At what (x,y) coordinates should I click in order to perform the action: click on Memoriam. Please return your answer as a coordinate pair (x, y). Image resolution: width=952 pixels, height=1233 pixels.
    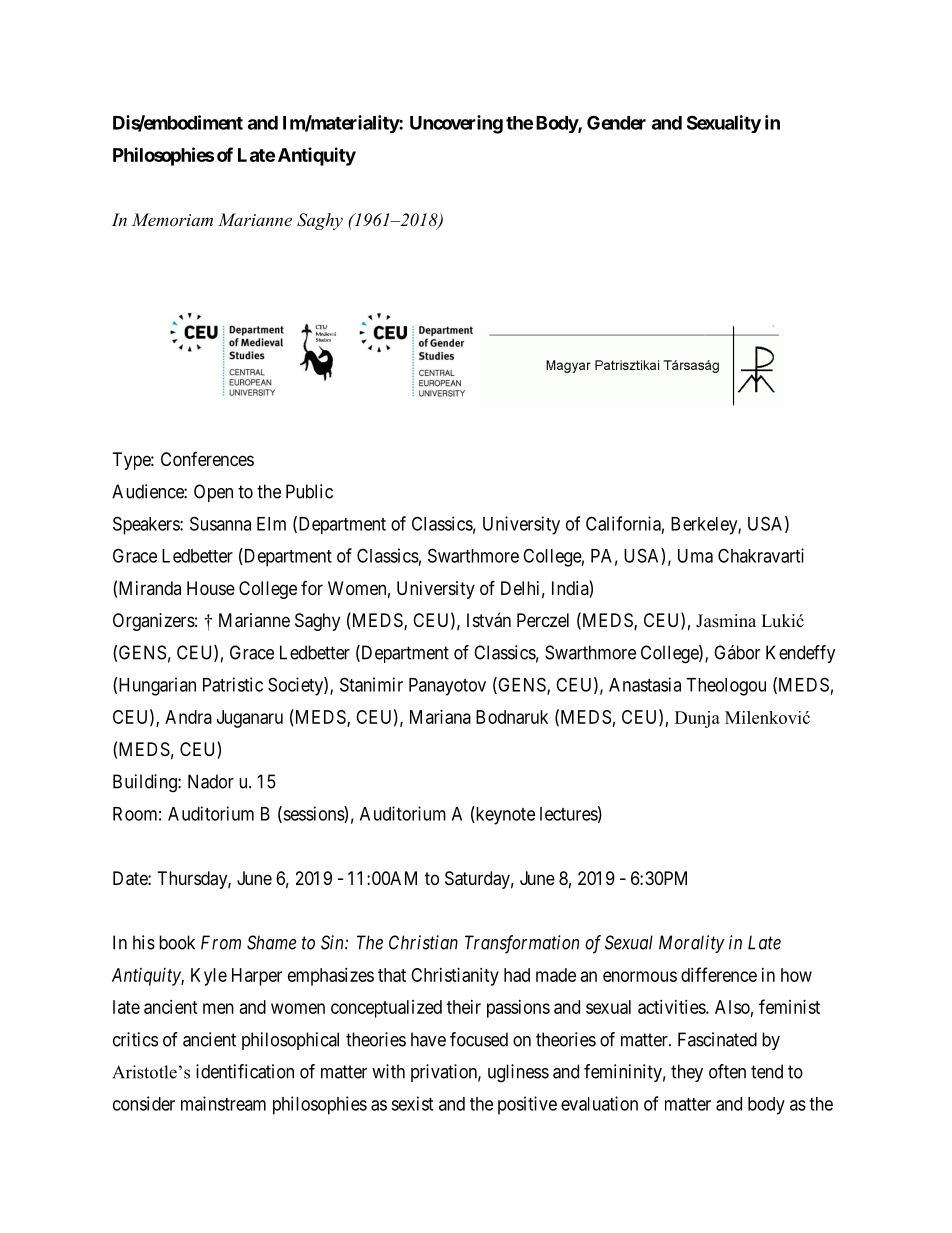
    Looking at the image, I should click on (172, 219).
